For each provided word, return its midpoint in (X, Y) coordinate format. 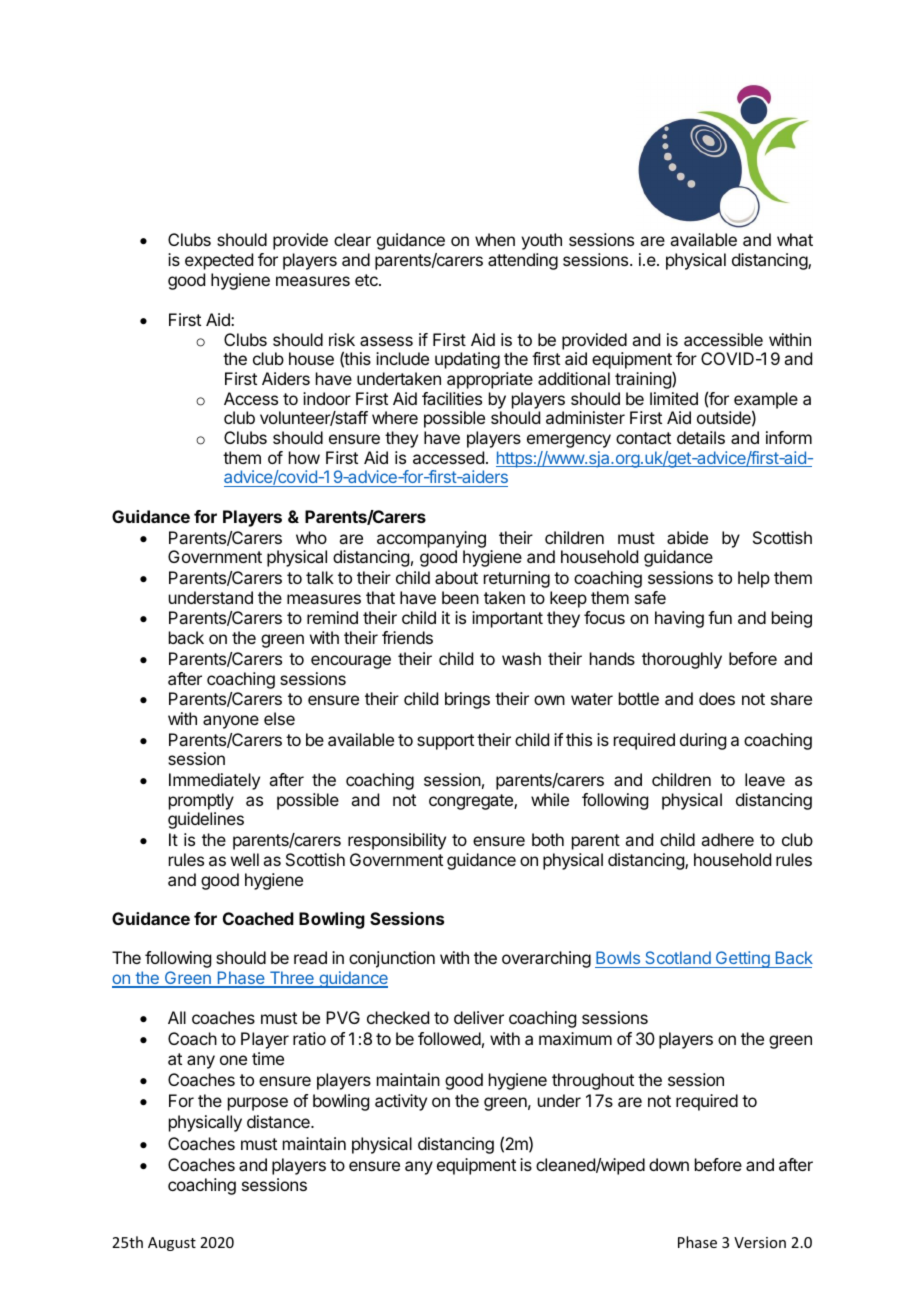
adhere (727, 839)
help (754, 579)
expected (219, 261)
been (460, 597)
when (495, 239)
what (795, 239)
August (172, 1244)
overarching (546, 959)
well (245, 859)
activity (401, 1102)
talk (320, 577)
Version (760, 1242)
